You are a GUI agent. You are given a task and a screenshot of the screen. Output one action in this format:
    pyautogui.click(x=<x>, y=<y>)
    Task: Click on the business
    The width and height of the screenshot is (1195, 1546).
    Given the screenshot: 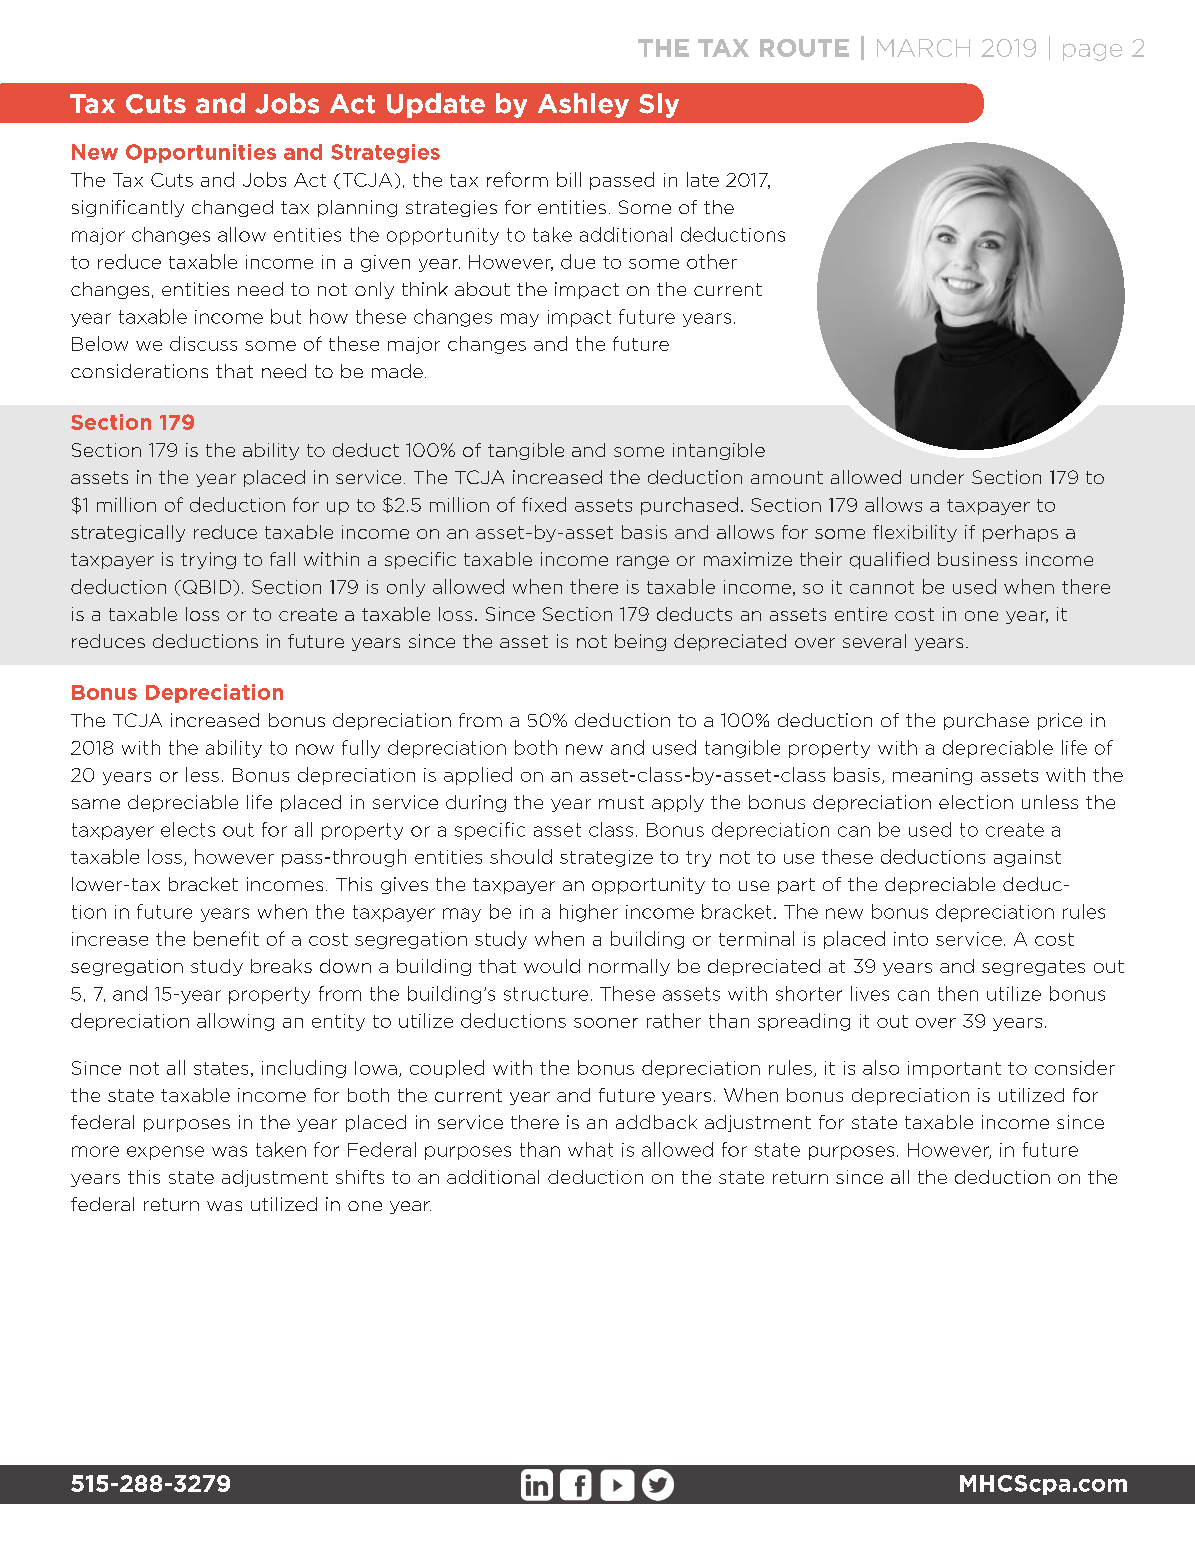 What is the action you would take?
    pyautogui.click(x=977, y=559)
